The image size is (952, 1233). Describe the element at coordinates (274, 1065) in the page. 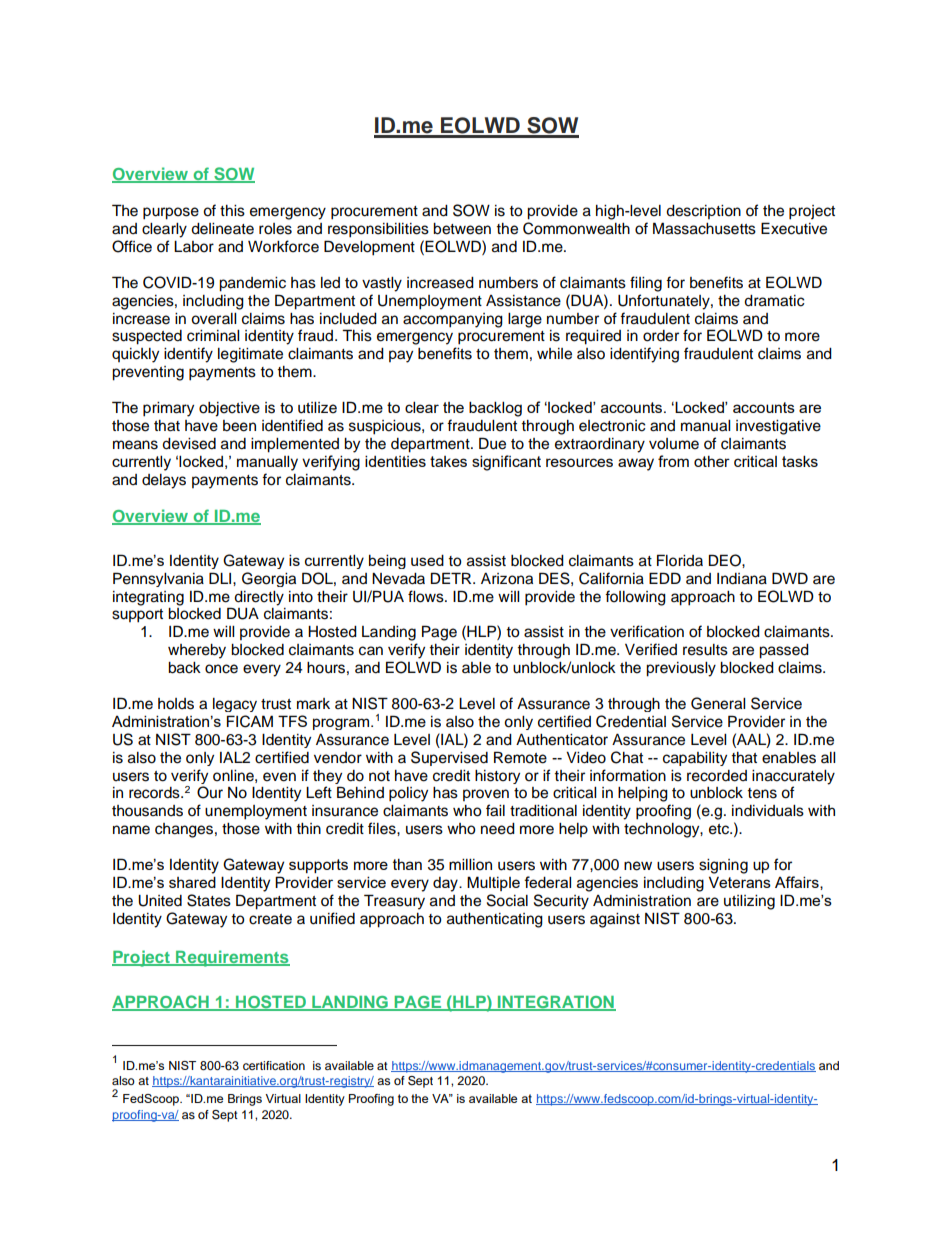

I see `certification` at that location.
